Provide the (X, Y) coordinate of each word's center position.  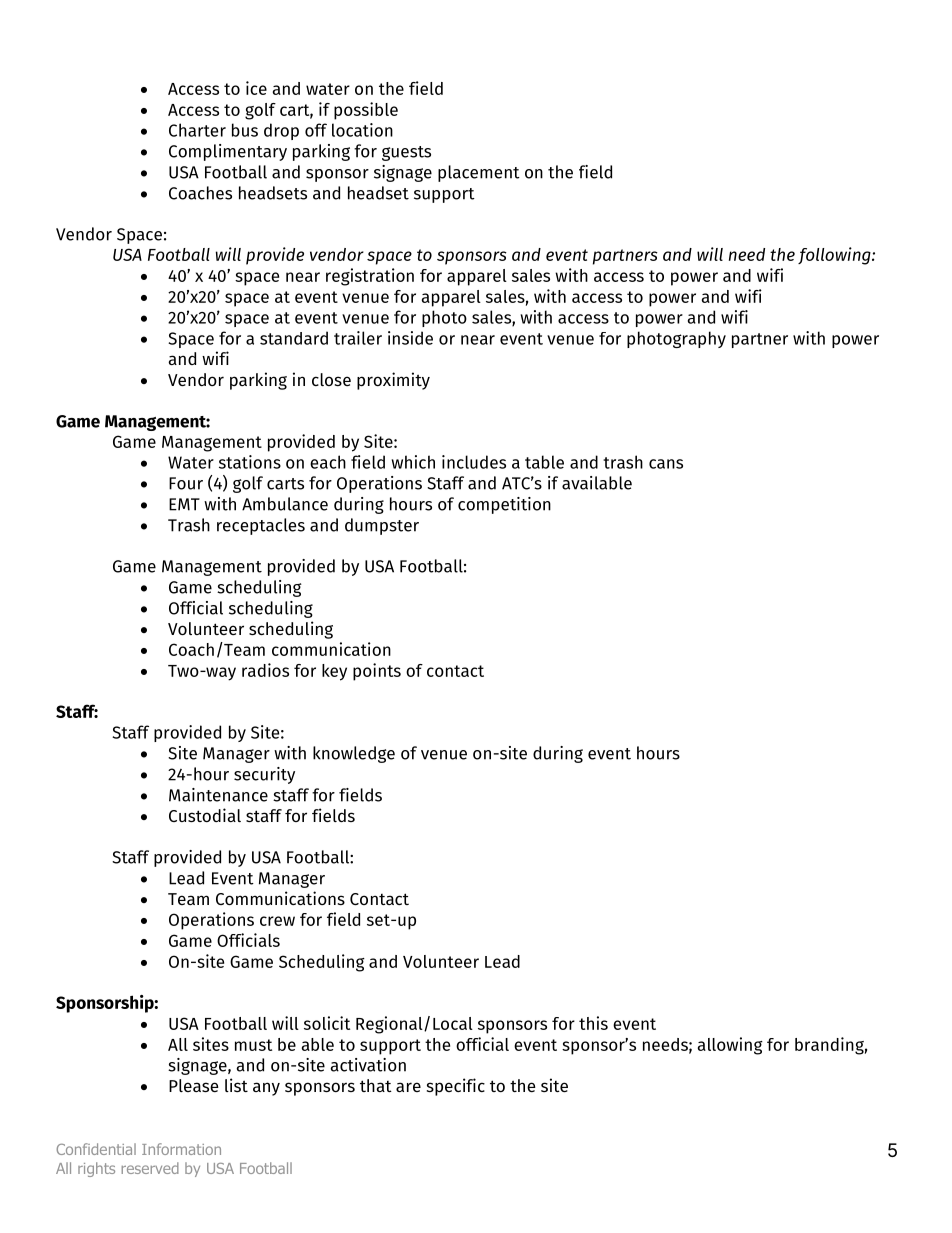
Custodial (205, 815)
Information (181, 1149)
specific (456, 1087)
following (835, 256)
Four (186, 483)
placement (479, 173)
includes (474, 462)
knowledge (354, 754)
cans (666, 464)
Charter (197, 130)
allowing (730, 1046)
